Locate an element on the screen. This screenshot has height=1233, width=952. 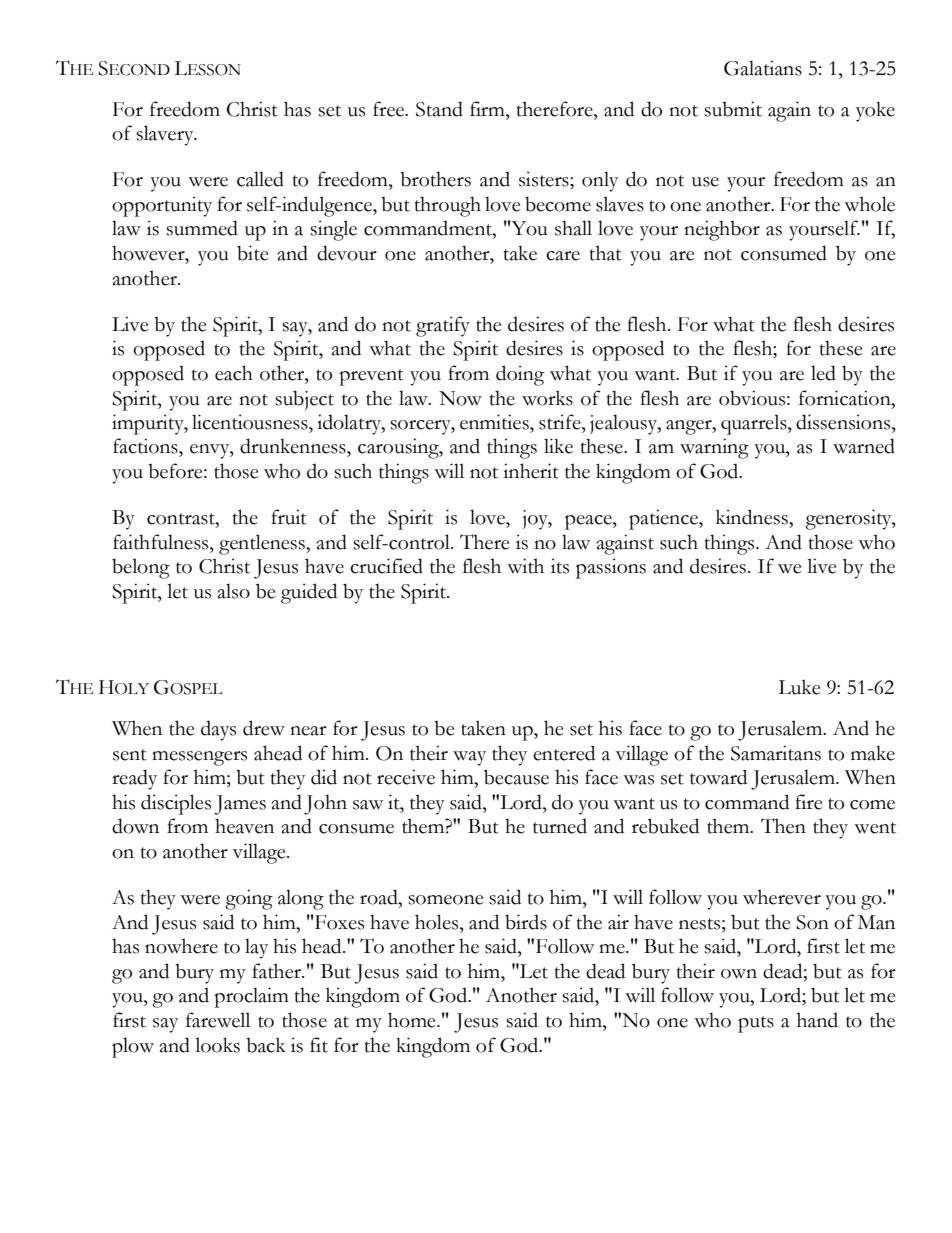
farewell is located at coordinates (218, 1020).
